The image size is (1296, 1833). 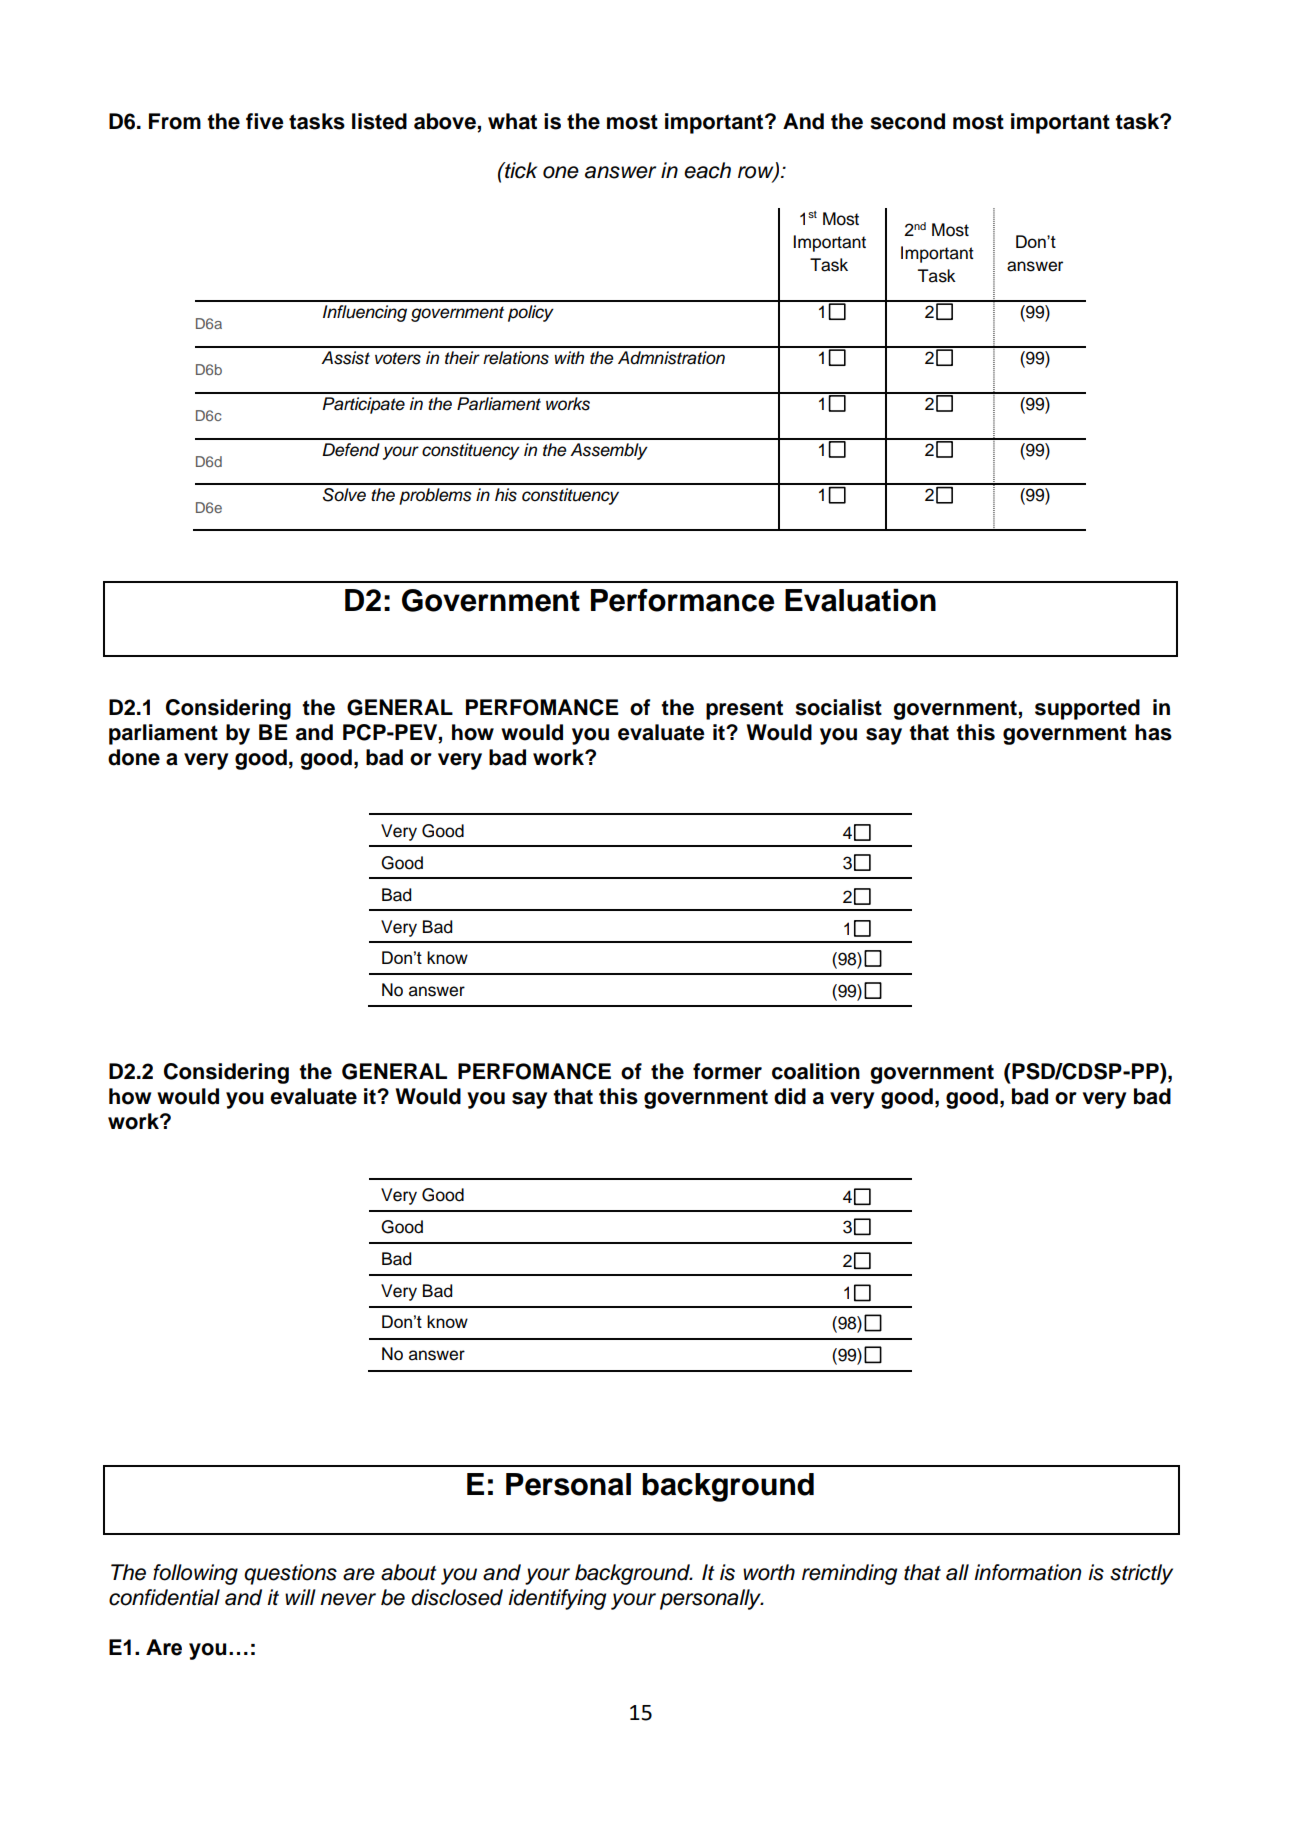 What do you see at coordinates (1087, 709) in the screenshot?
I see `supported` at bounding box center [1087, 709].
